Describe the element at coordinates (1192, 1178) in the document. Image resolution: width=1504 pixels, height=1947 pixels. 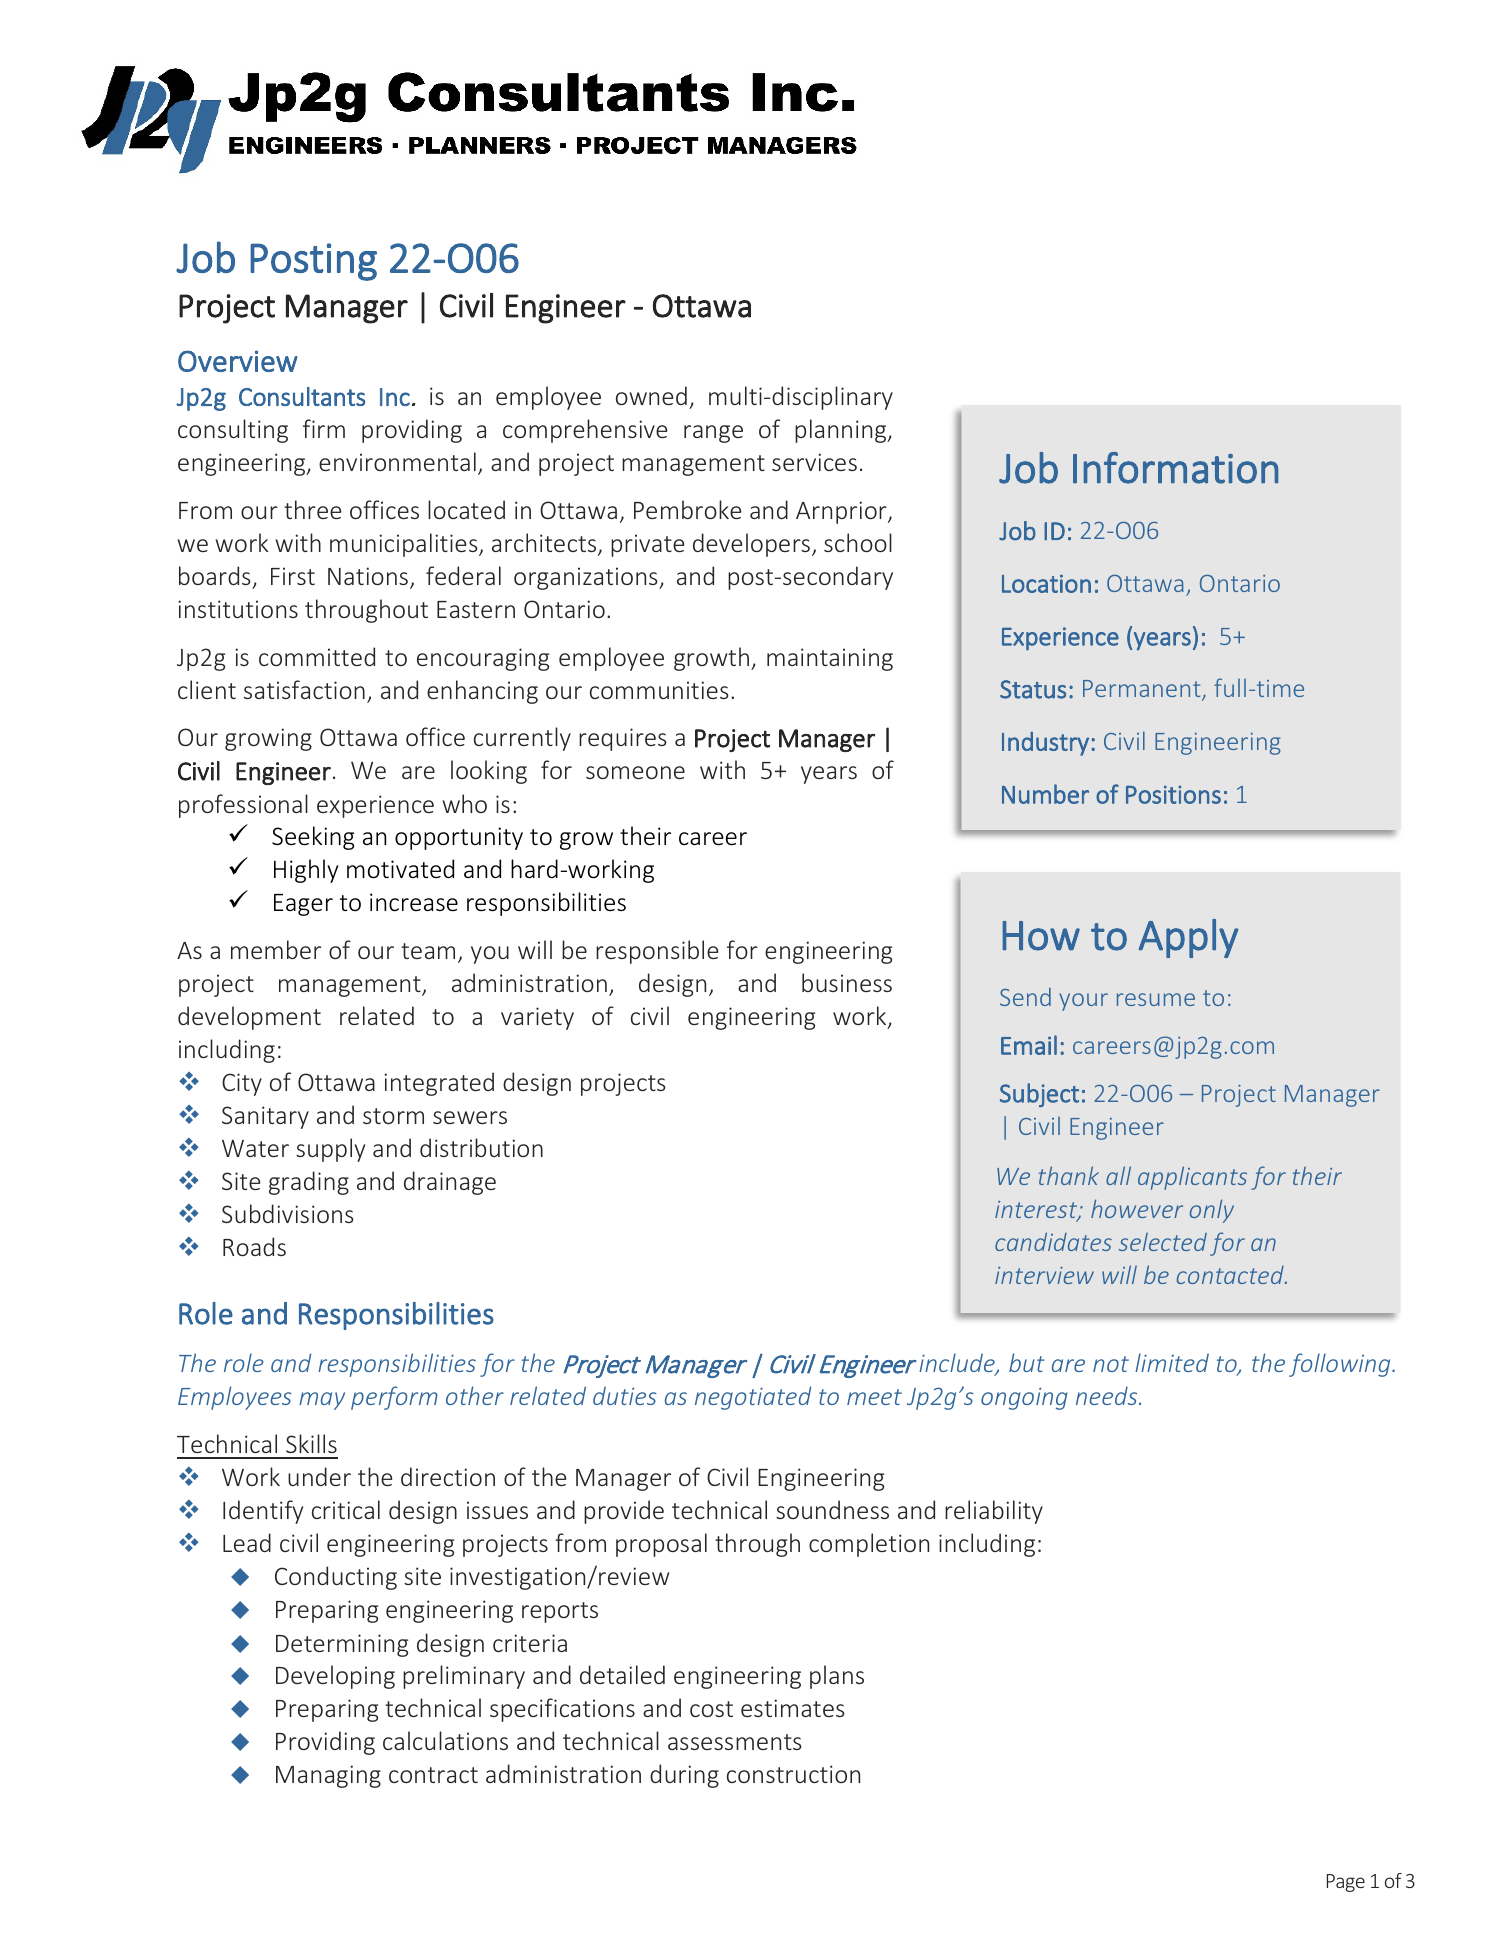
I see `applicants` at that location.
